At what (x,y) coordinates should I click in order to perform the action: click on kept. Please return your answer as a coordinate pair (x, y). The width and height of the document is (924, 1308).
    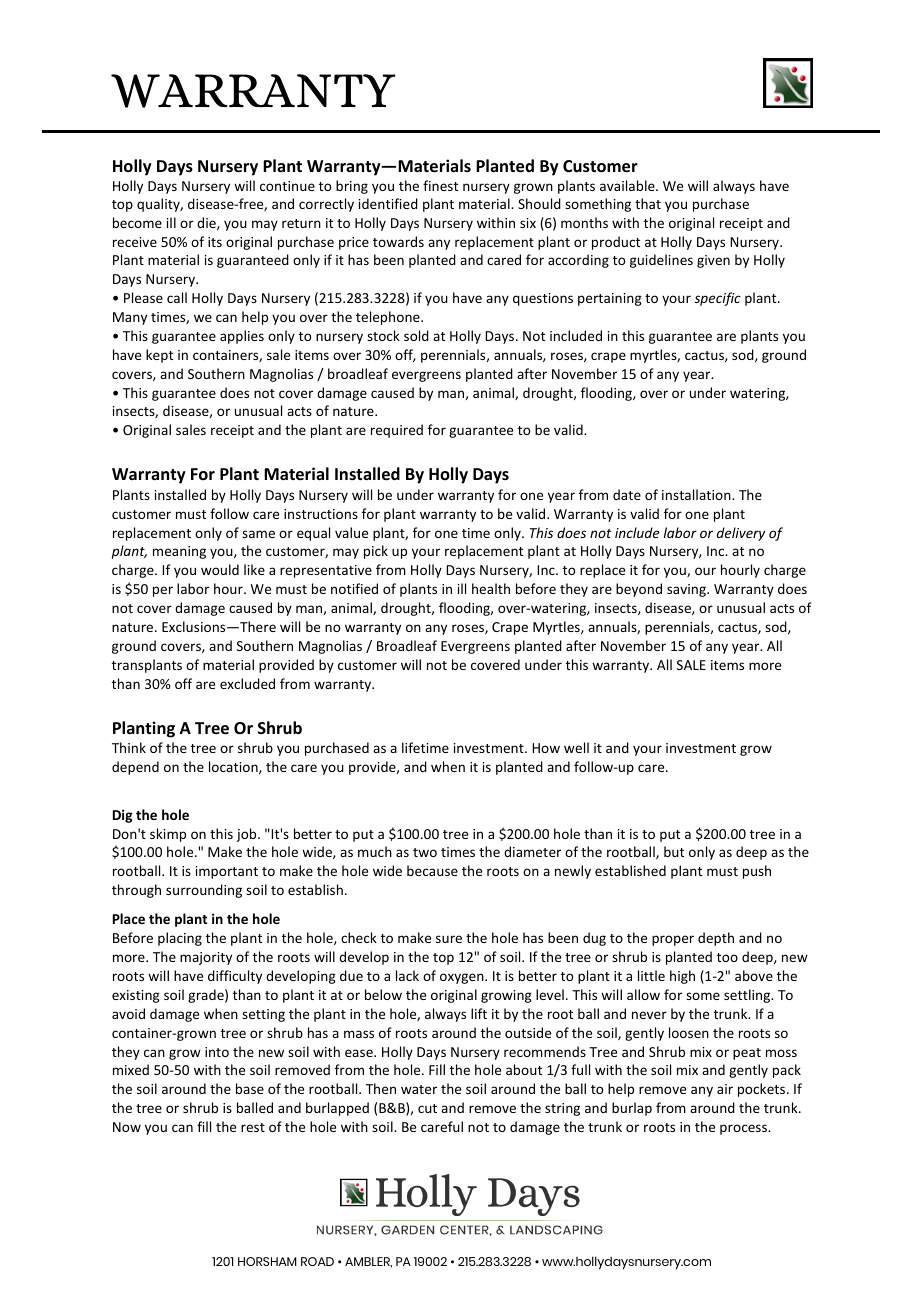
    Looking at the image, I should click on (159, 356).
